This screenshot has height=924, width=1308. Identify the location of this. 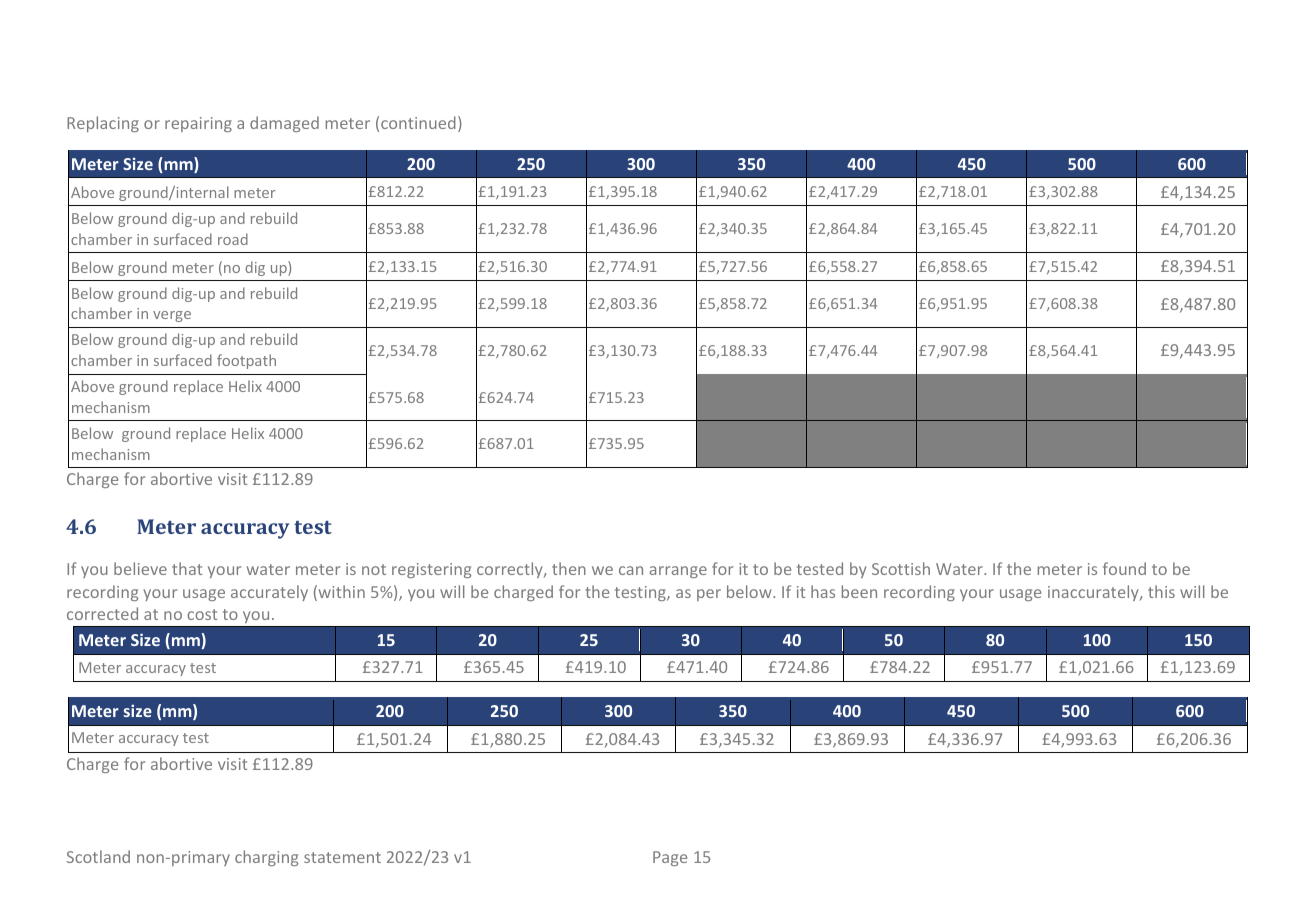
(1161, 591).
